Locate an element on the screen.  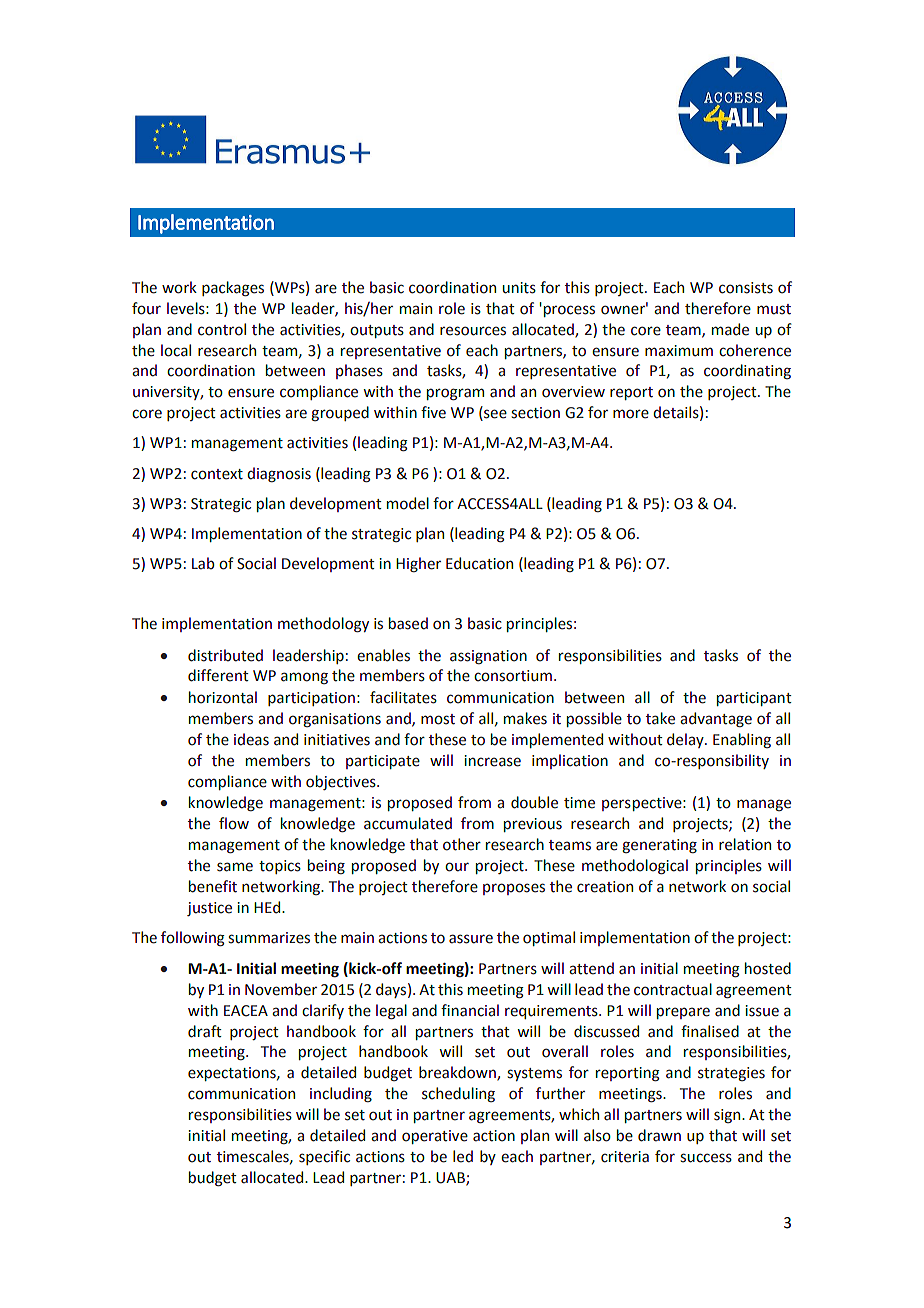
ideas is located at coordinates (251, 739).
